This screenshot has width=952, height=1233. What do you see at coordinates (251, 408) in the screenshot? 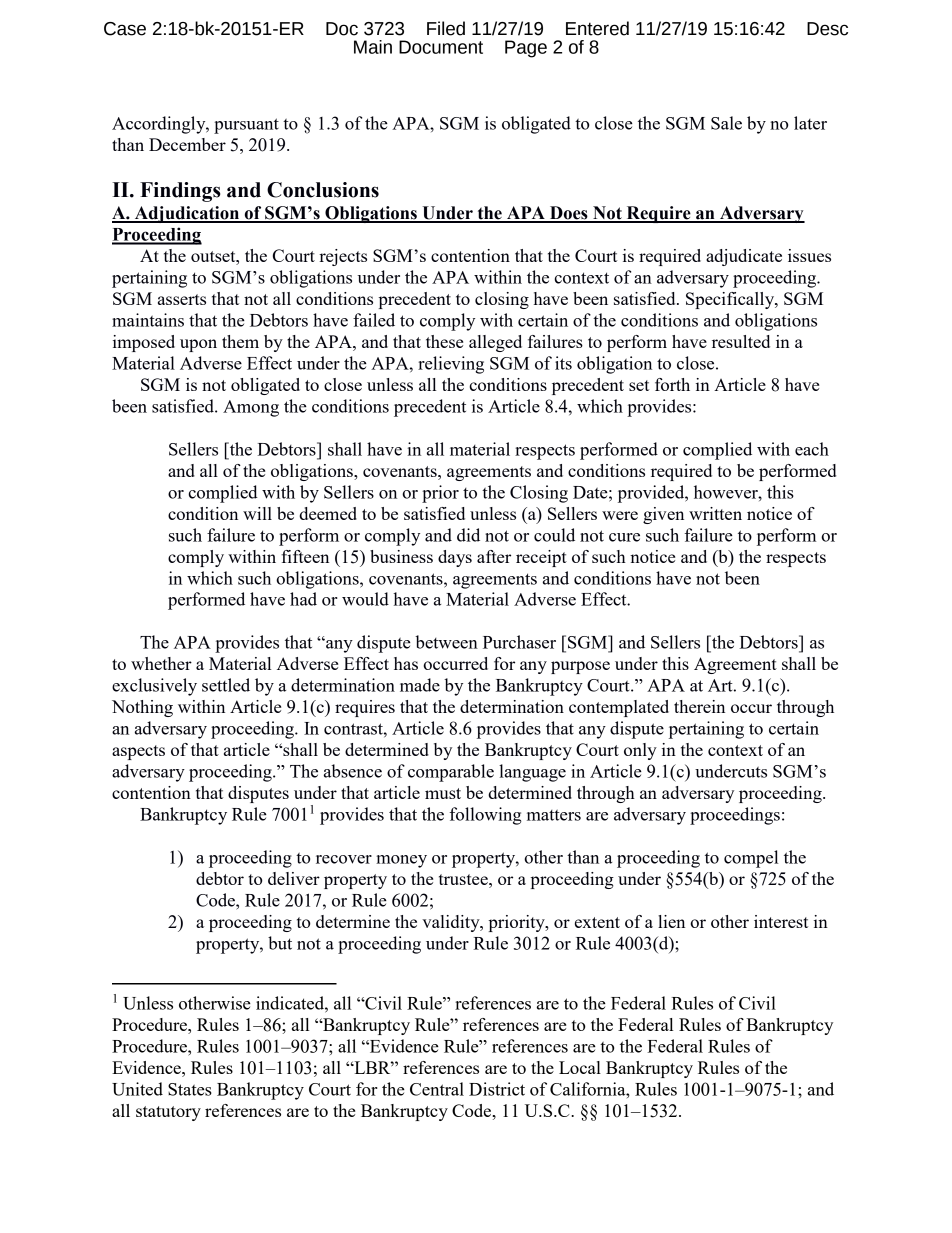
I see `Among` at bounding box center [251, 408].
